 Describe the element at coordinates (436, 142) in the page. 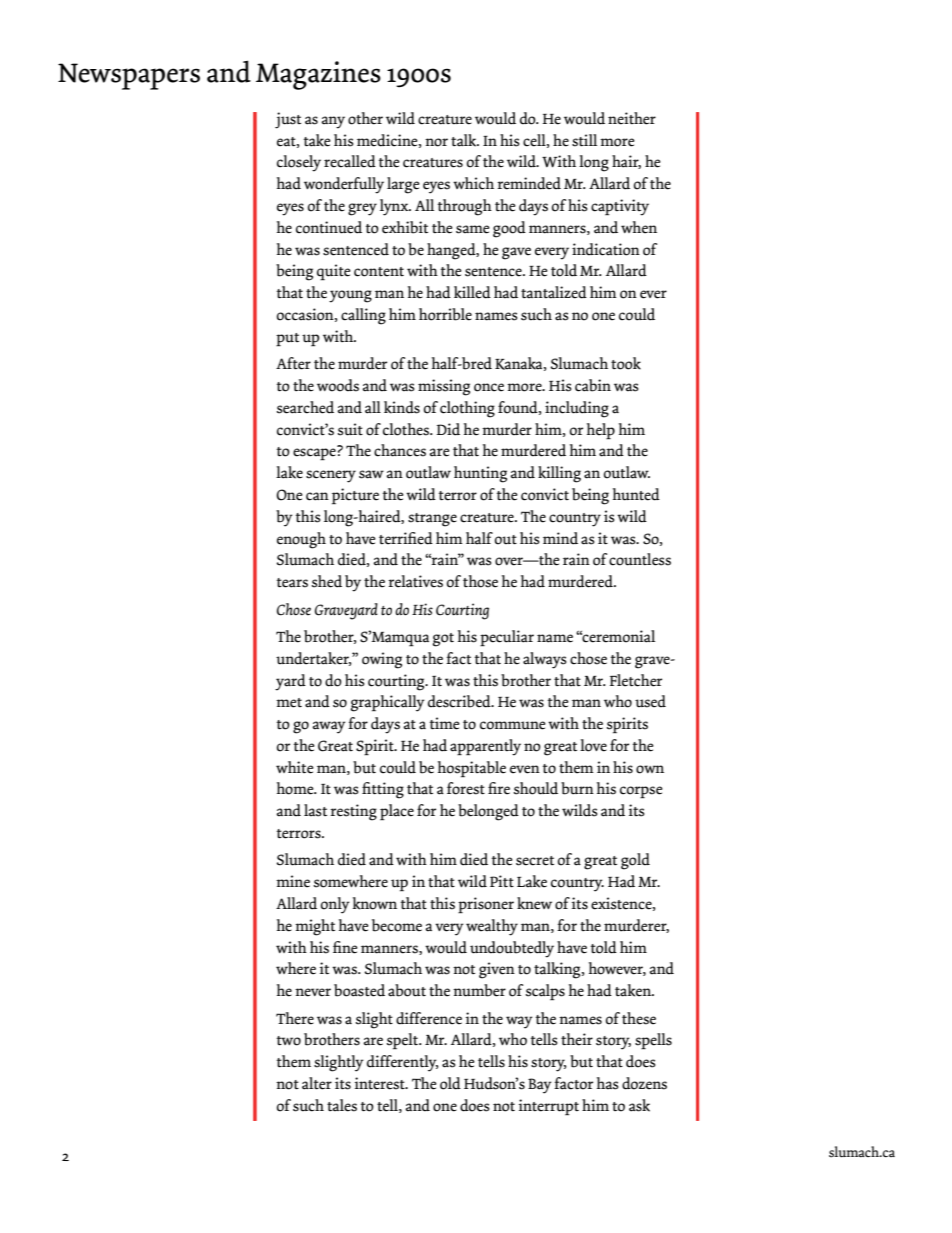

I see `nor` at that location.
